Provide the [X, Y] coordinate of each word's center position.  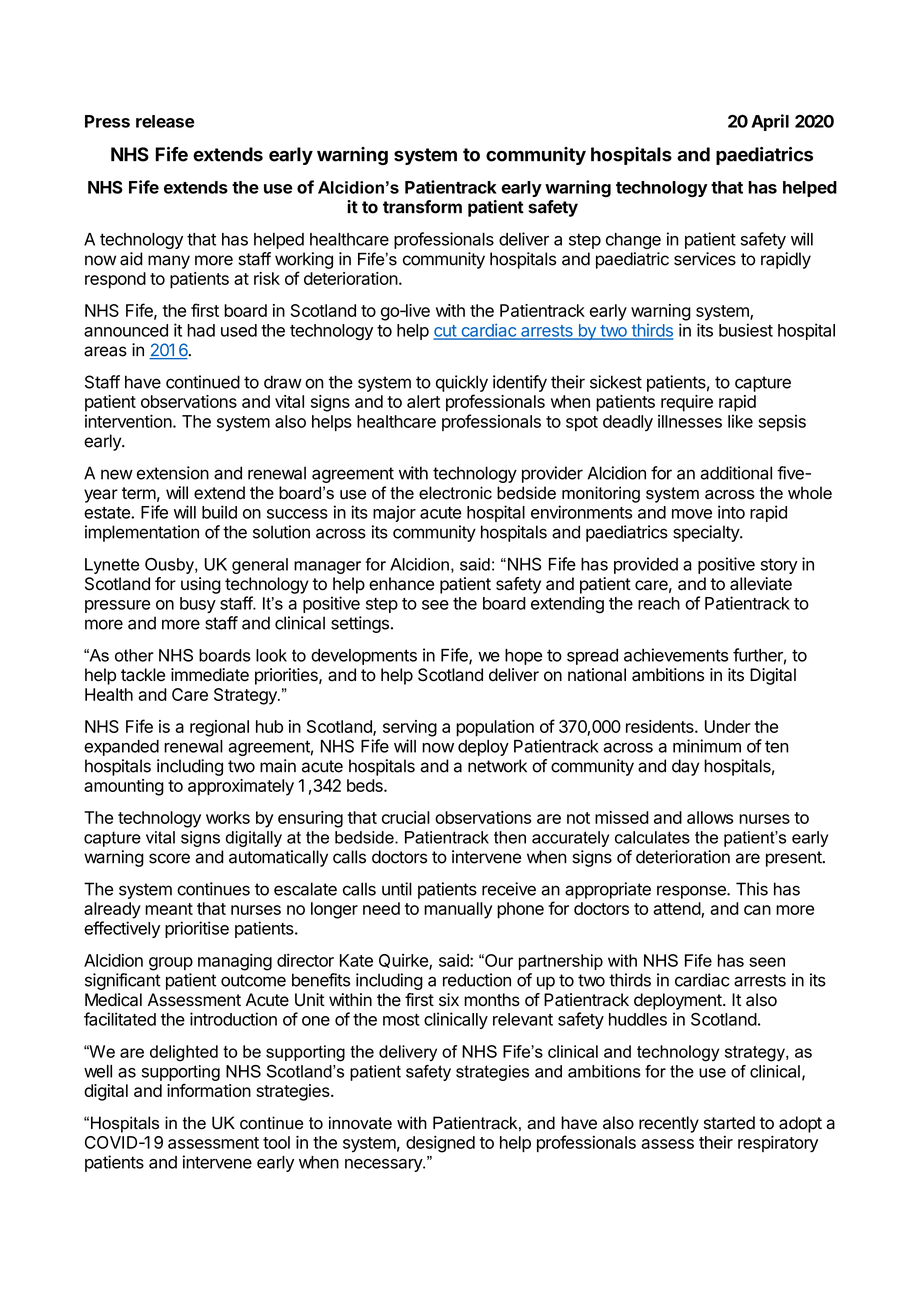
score [169, 858]
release [165, 121]
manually [458, 910]
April [770, 122]
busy [198, 605]
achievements [676, 655]
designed [440, 1144]
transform [422, 207]
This [752, 889]
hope [523, 657]
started [729, 1123]
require [687, 403]
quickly [462, 383]
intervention [128, 421]
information [209, 1090]
